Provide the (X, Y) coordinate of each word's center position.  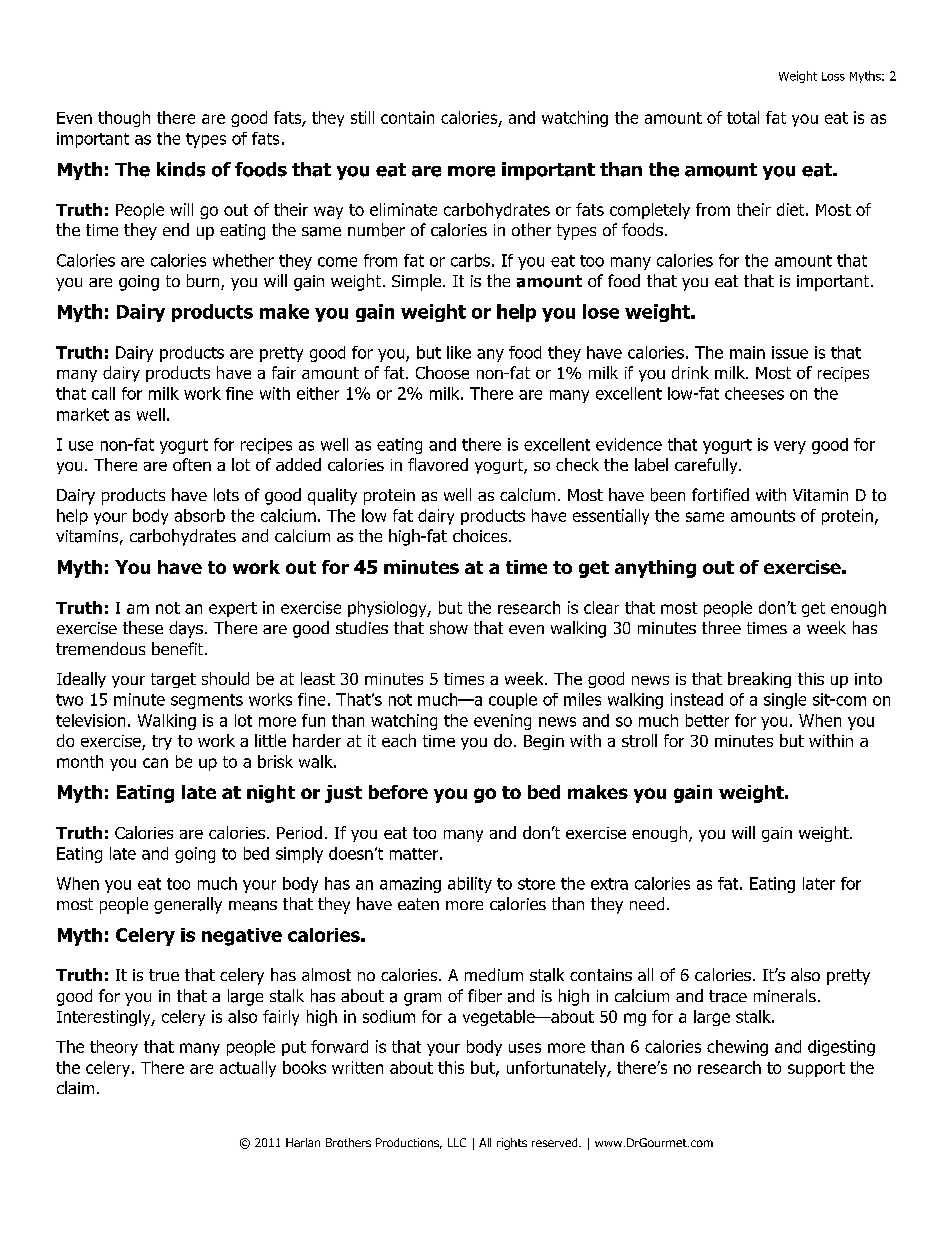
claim (75, 1087)
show (449, 627)
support (816, 1069)
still (362, 117)
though (124, 119)
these (143, 627)
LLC (457, 1142)
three (721, 627)
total (743, 117)
